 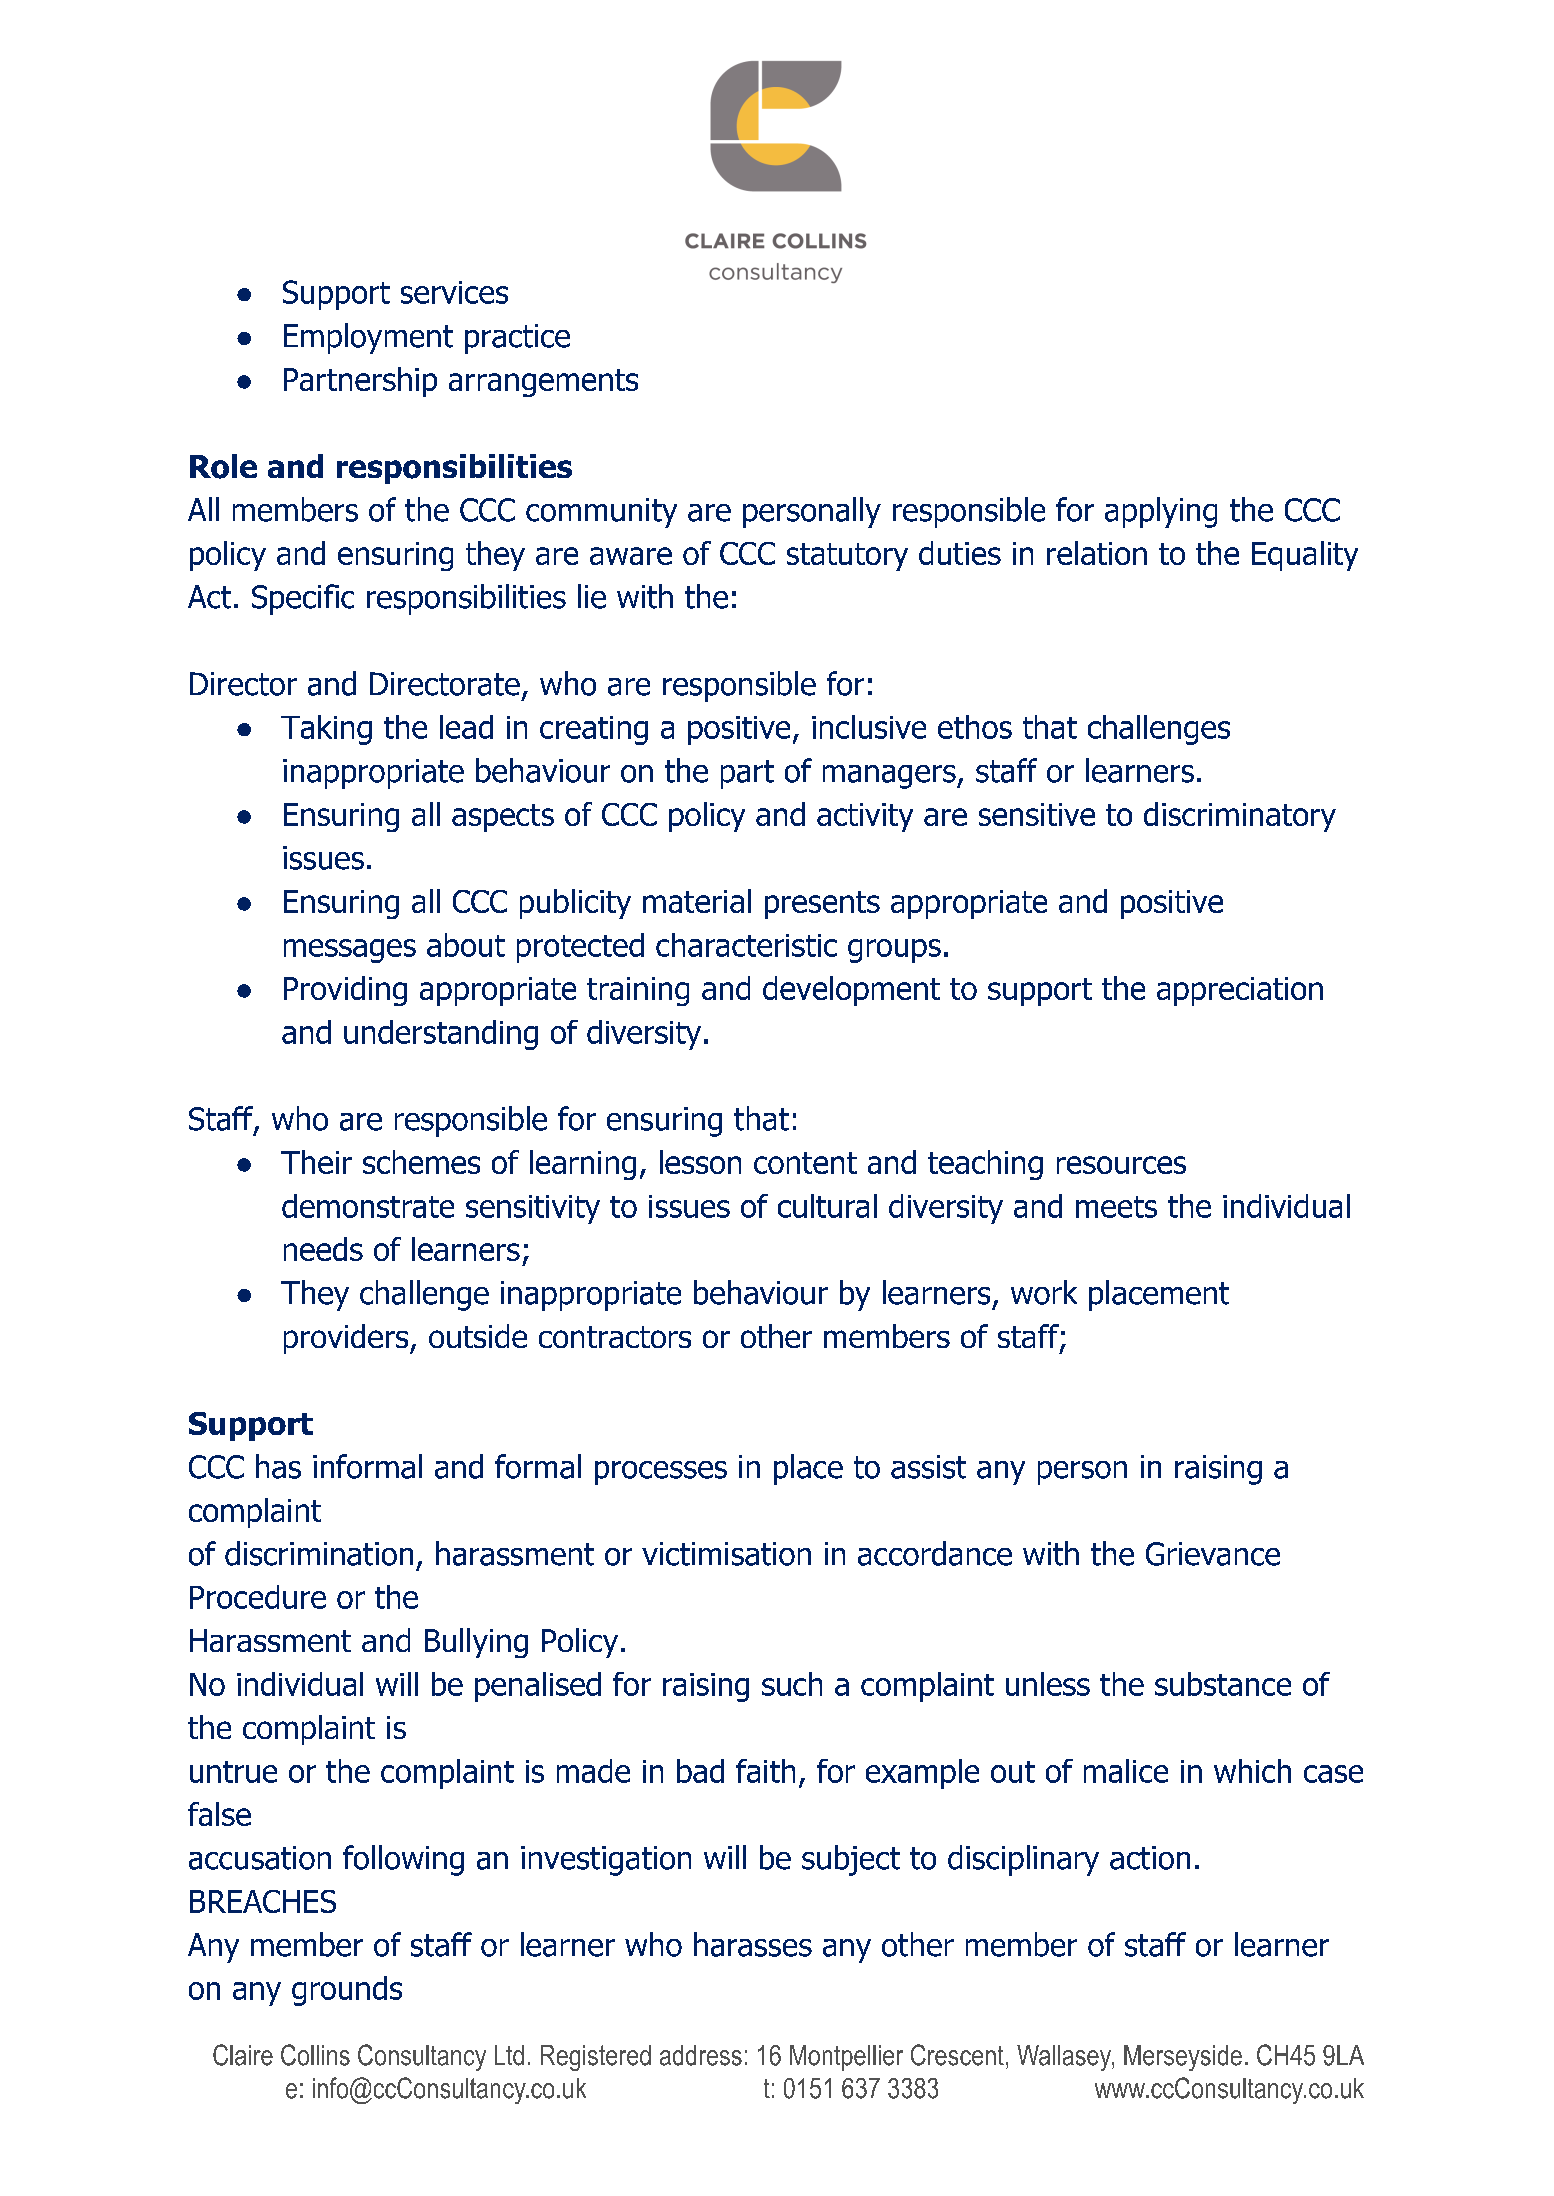 What do you see at coordinates (661, 1473) in the screenshot?
I see `processes` at bounding box center [661, 1473].
